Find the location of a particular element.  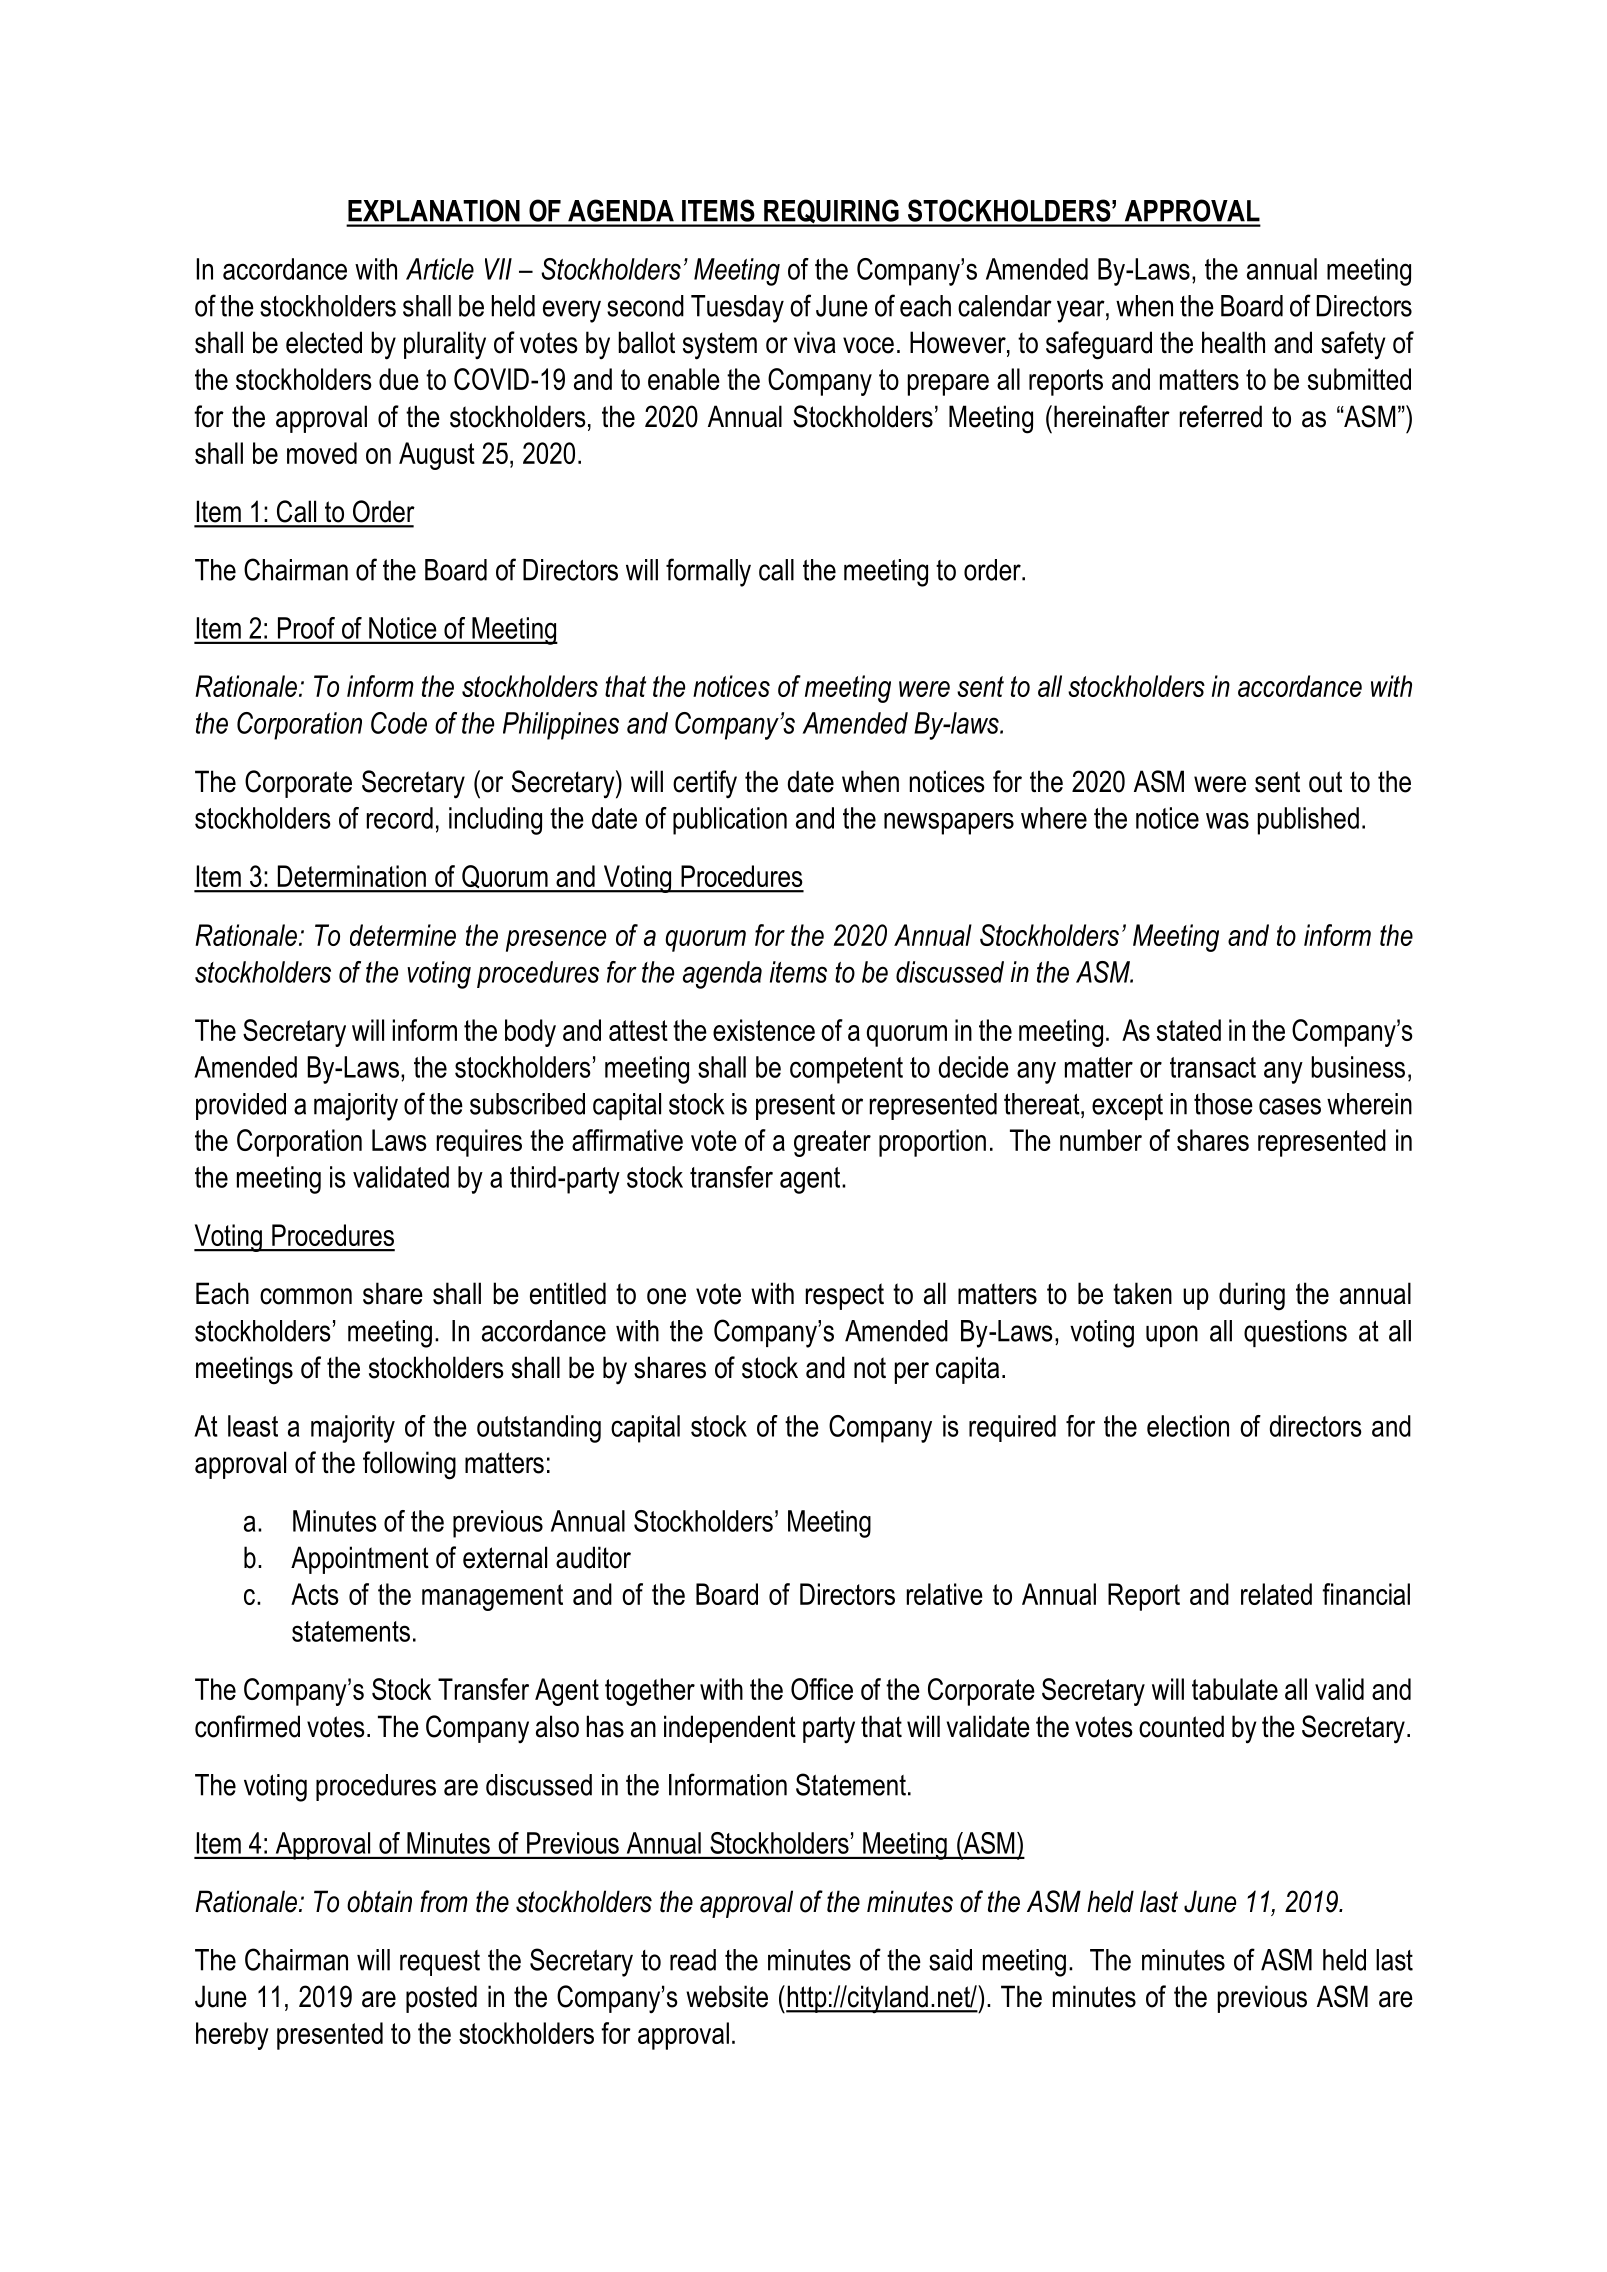

health is located at coordinates (1233, 342).
